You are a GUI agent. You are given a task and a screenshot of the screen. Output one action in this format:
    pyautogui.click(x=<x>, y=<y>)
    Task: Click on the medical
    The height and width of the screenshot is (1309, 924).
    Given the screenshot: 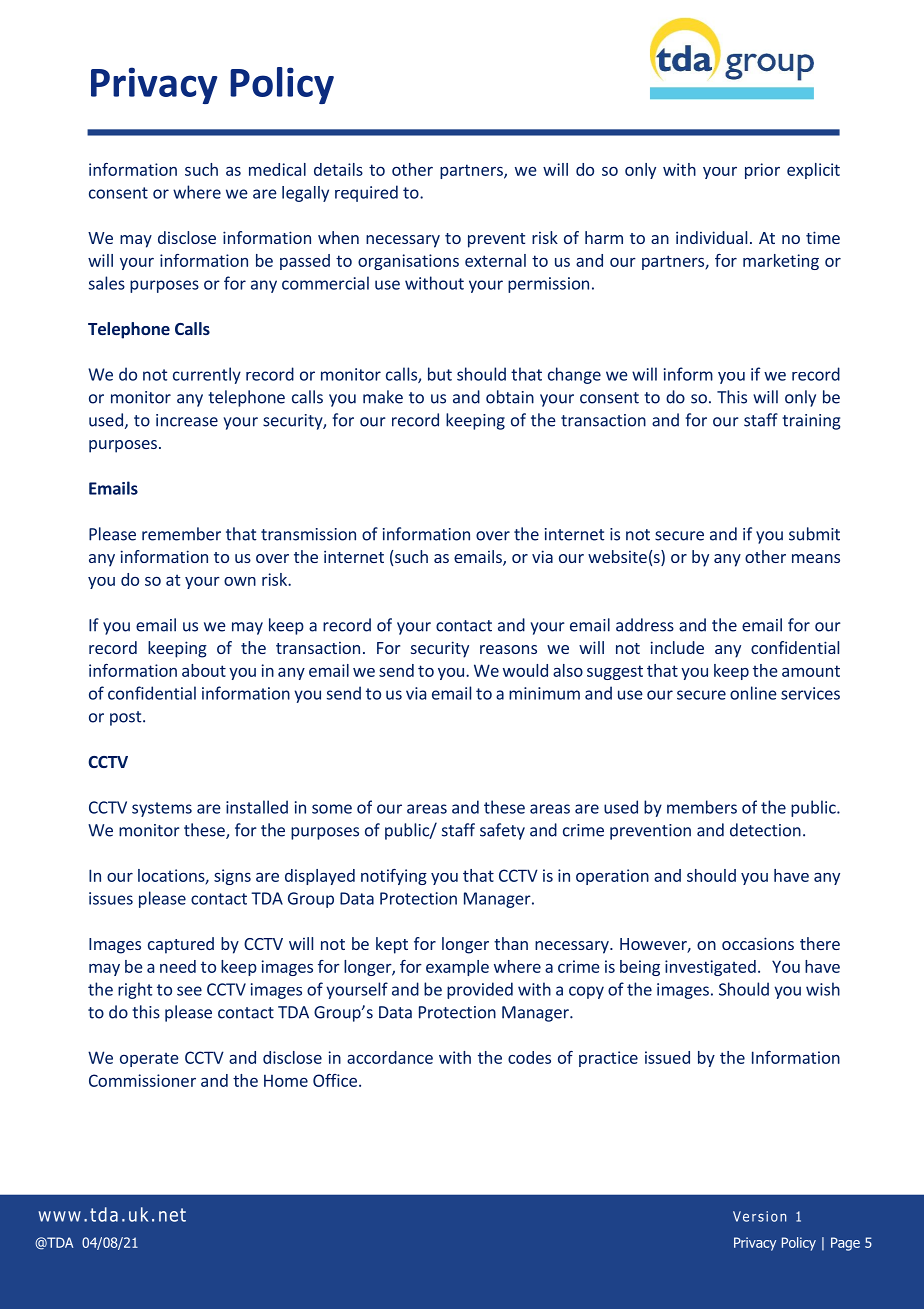 What is the action you would take?
    pyautogui.click(x=277, y=169)
